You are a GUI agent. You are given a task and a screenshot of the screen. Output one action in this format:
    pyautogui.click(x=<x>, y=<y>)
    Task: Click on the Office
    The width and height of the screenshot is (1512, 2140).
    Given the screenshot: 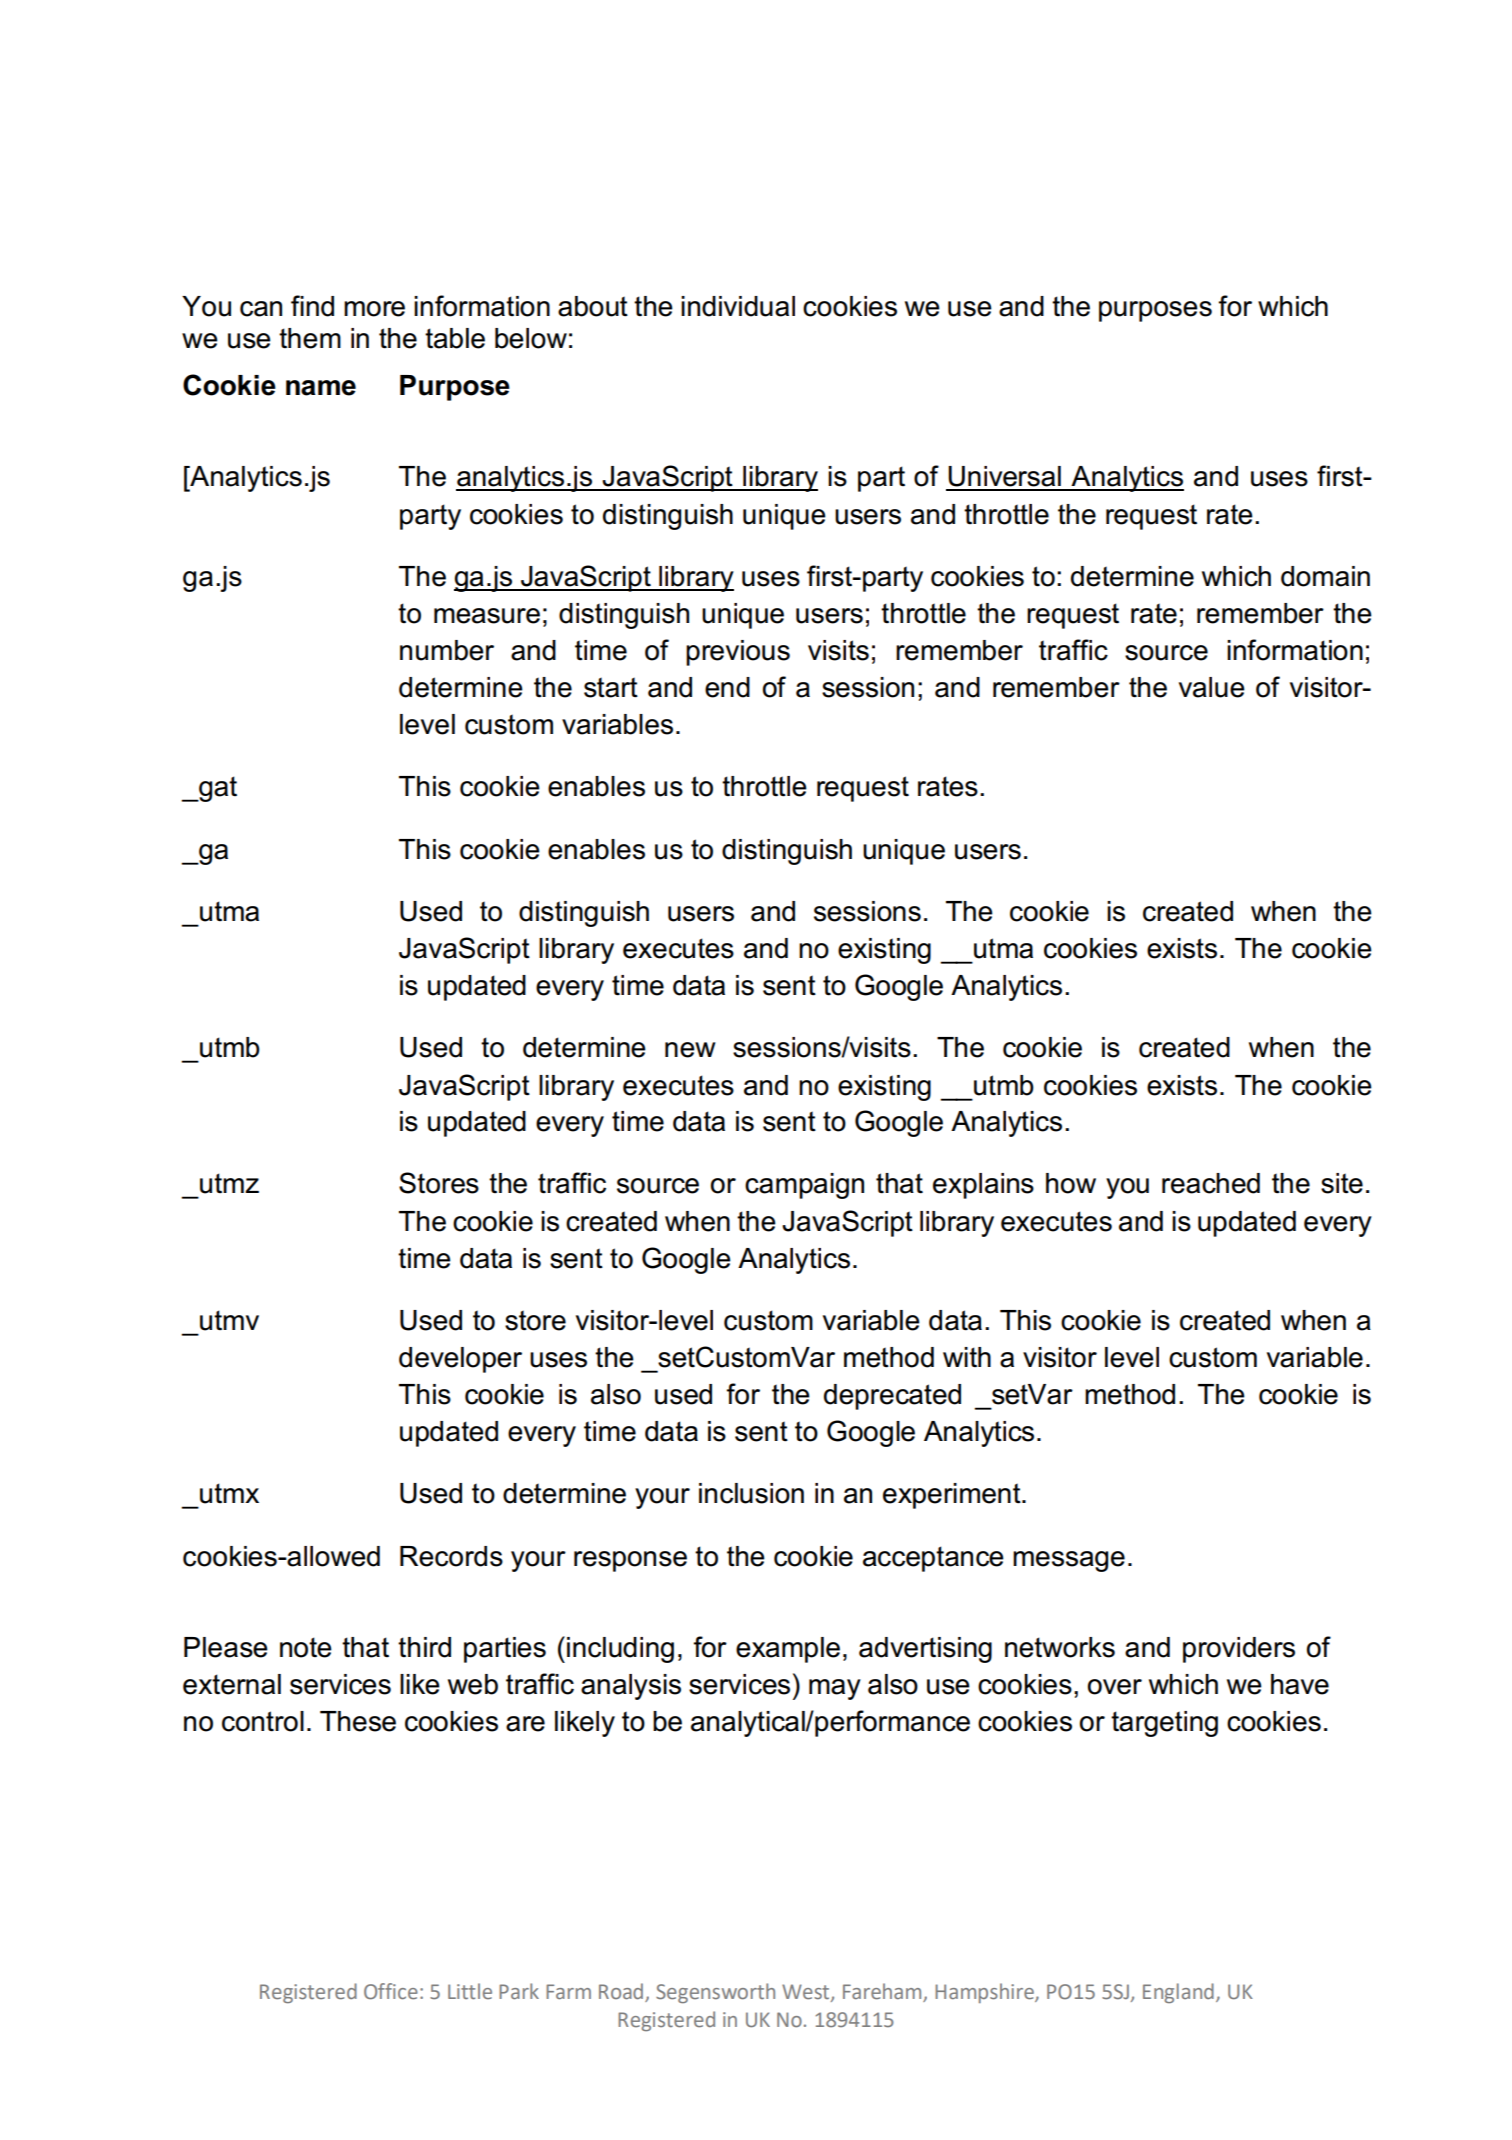 What is the action you would take?
    pyautogui.click(x=391, y=1991)
